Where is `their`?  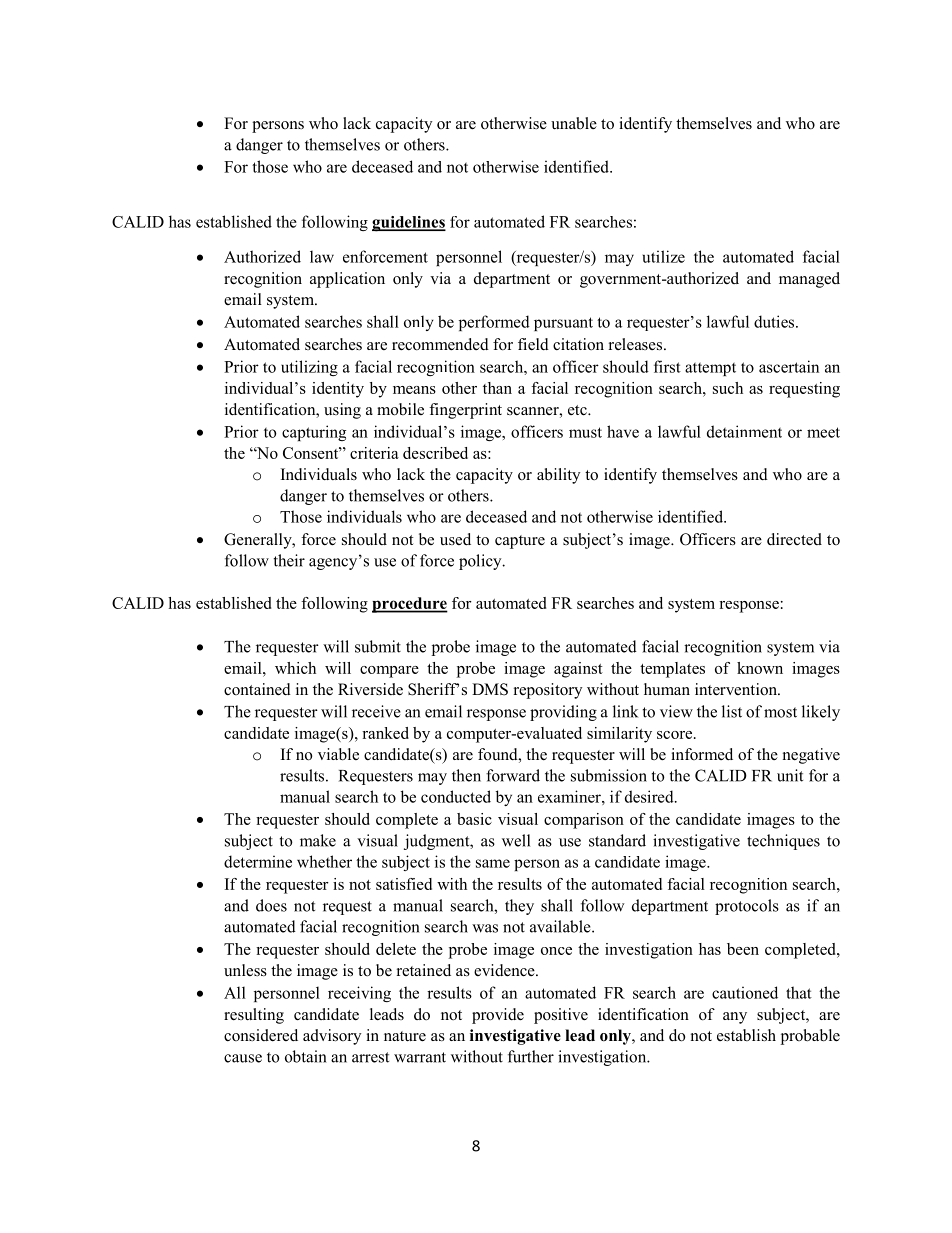
their is located at coordinates (289, 560).
